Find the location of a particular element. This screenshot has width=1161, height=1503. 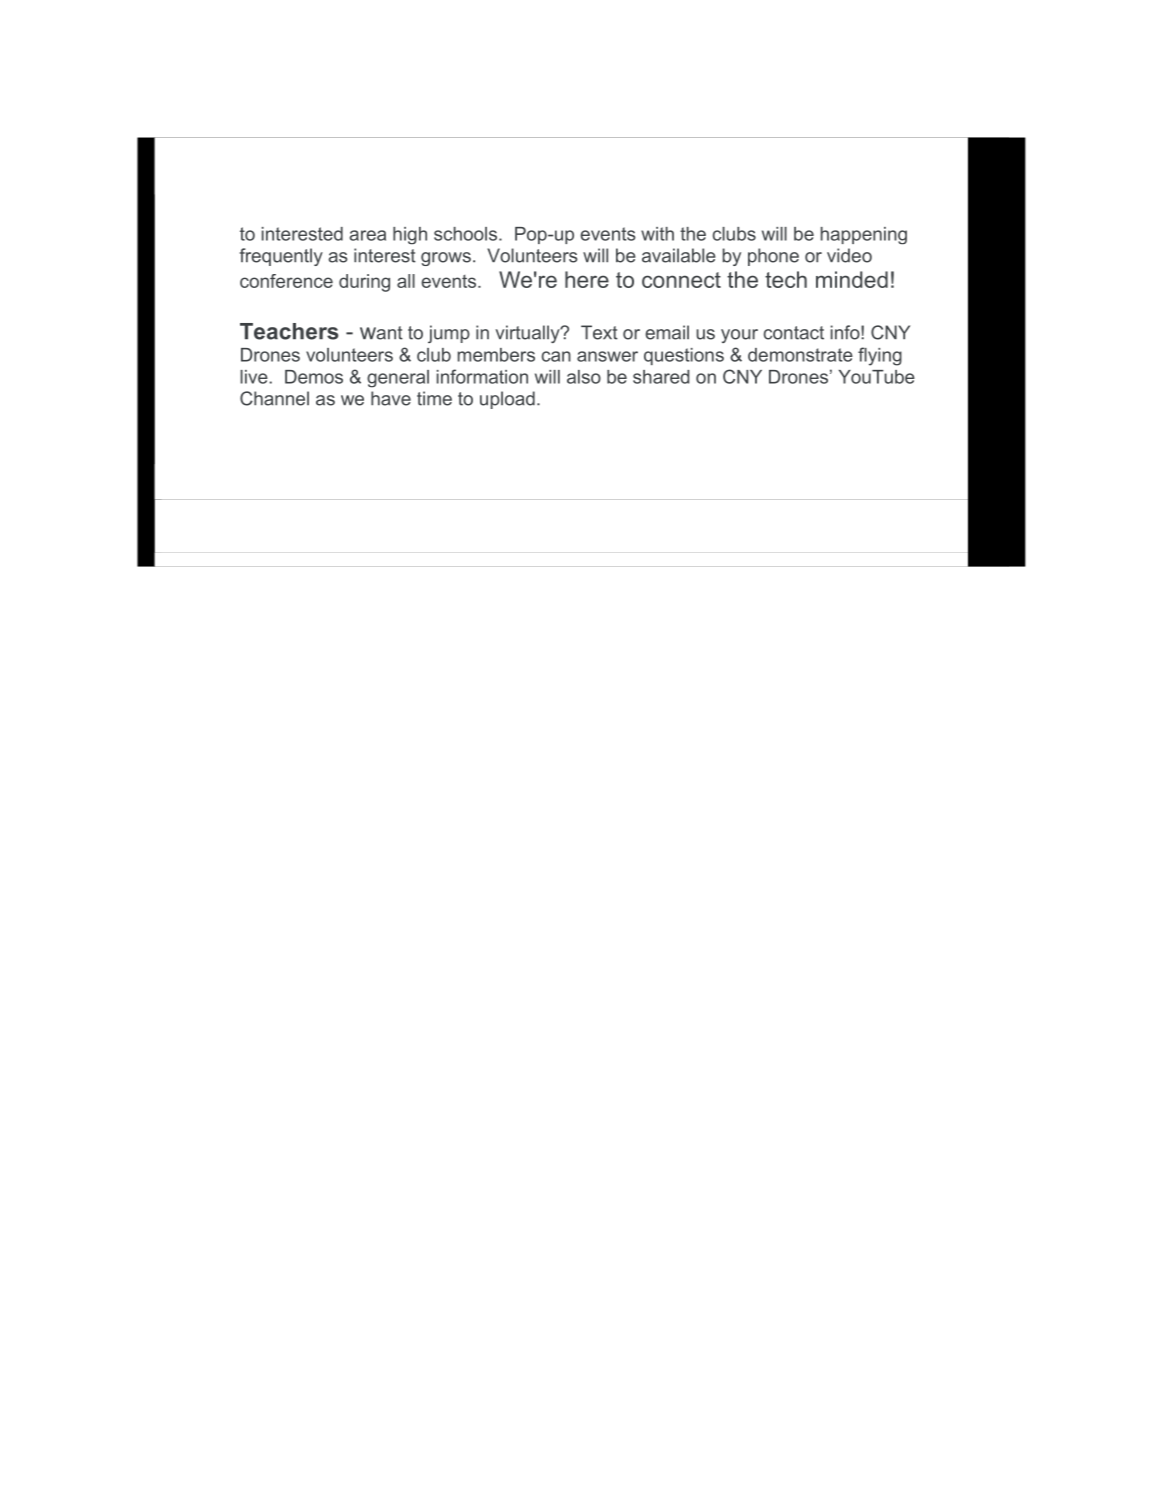

area is located at coordinates (367, 235).
